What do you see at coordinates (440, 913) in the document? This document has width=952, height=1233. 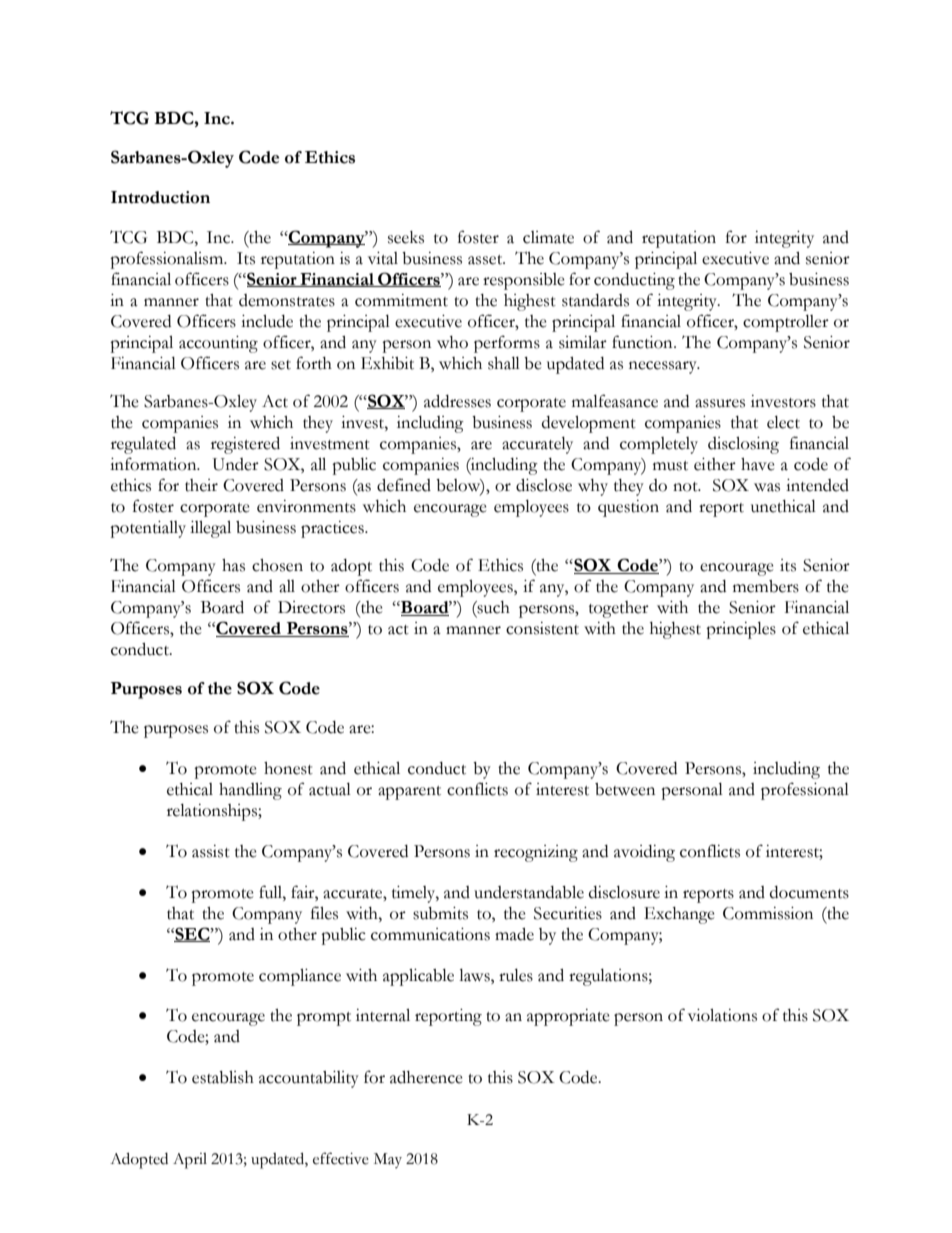 I see `submits` at bounding box center [440, 913].
